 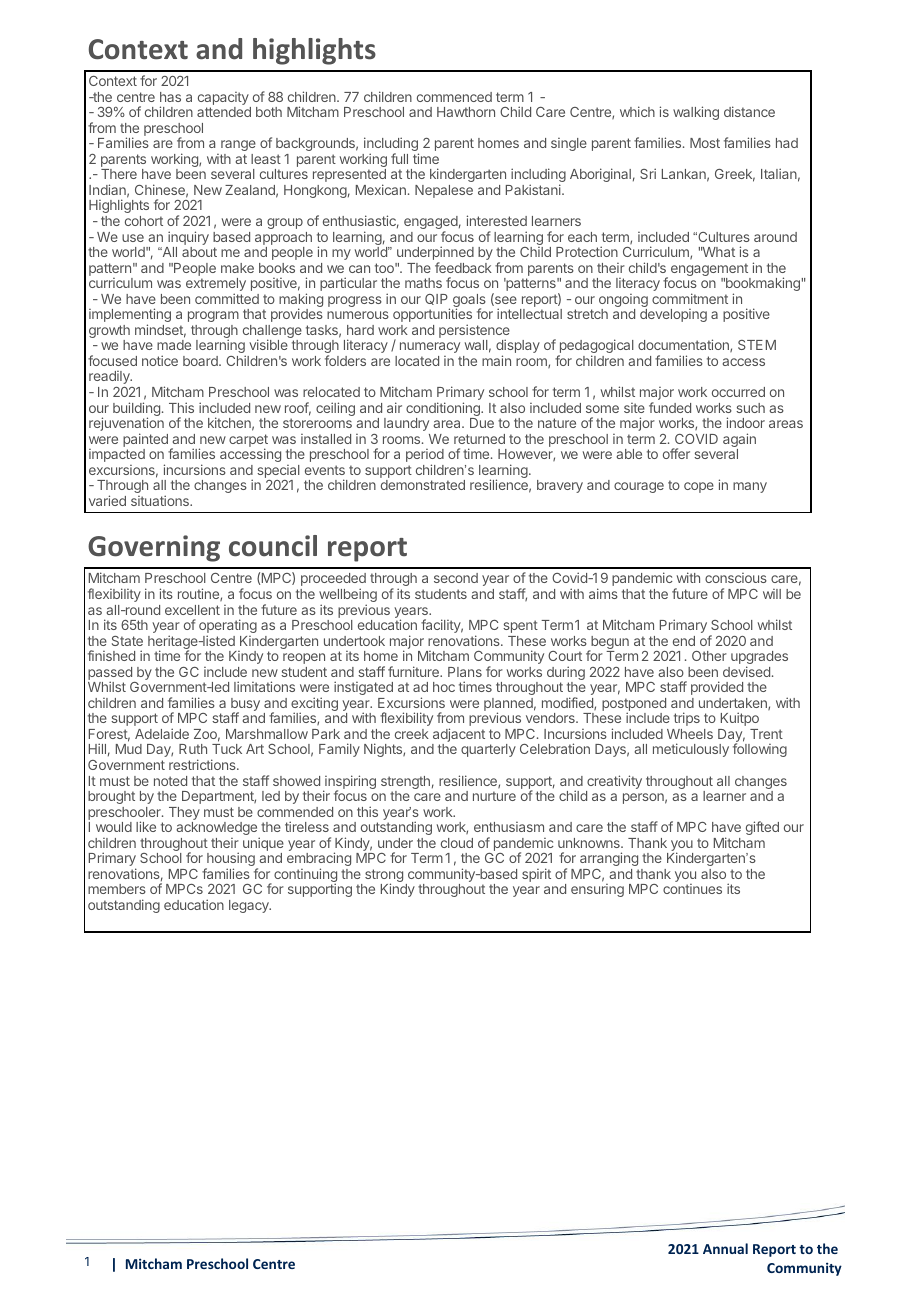 What do you see at coordinates (127, 641) in the screenshot?
I see `State` at bounding box center [127, 641].
